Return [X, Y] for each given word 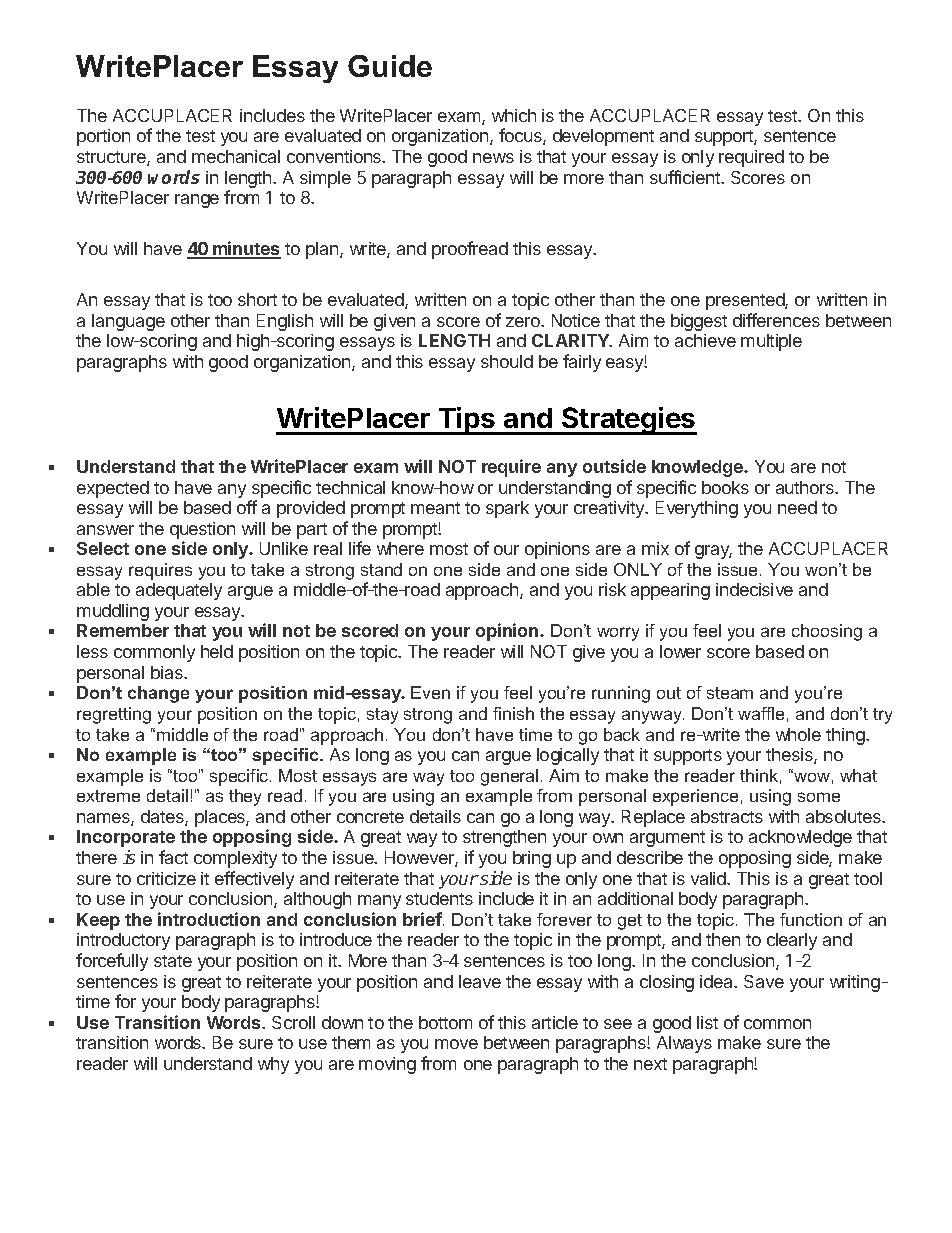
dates [163, 818]
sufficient [686, 177]
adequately [179, 591]
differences [776, 320]
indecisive [754, 589]
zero [524, 322]
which [514, 115]
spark [507, 509]
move [456, 1044]
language [128, 322]
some [819, 797]
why [273, 1065]
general [509, 777]
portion [103, 137]
